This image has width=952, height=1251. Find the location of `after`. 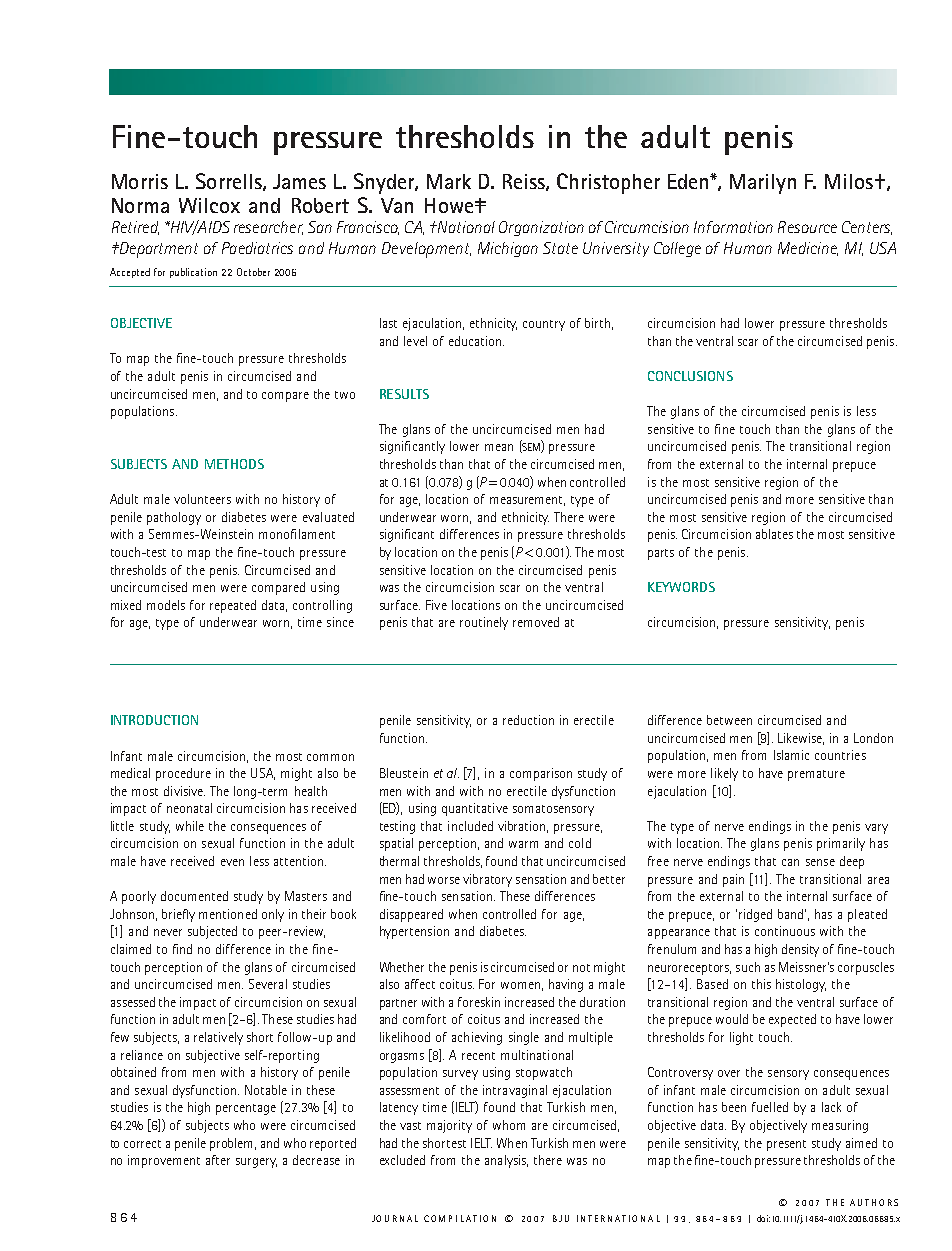

after is located at coordinates (218, 1160).
